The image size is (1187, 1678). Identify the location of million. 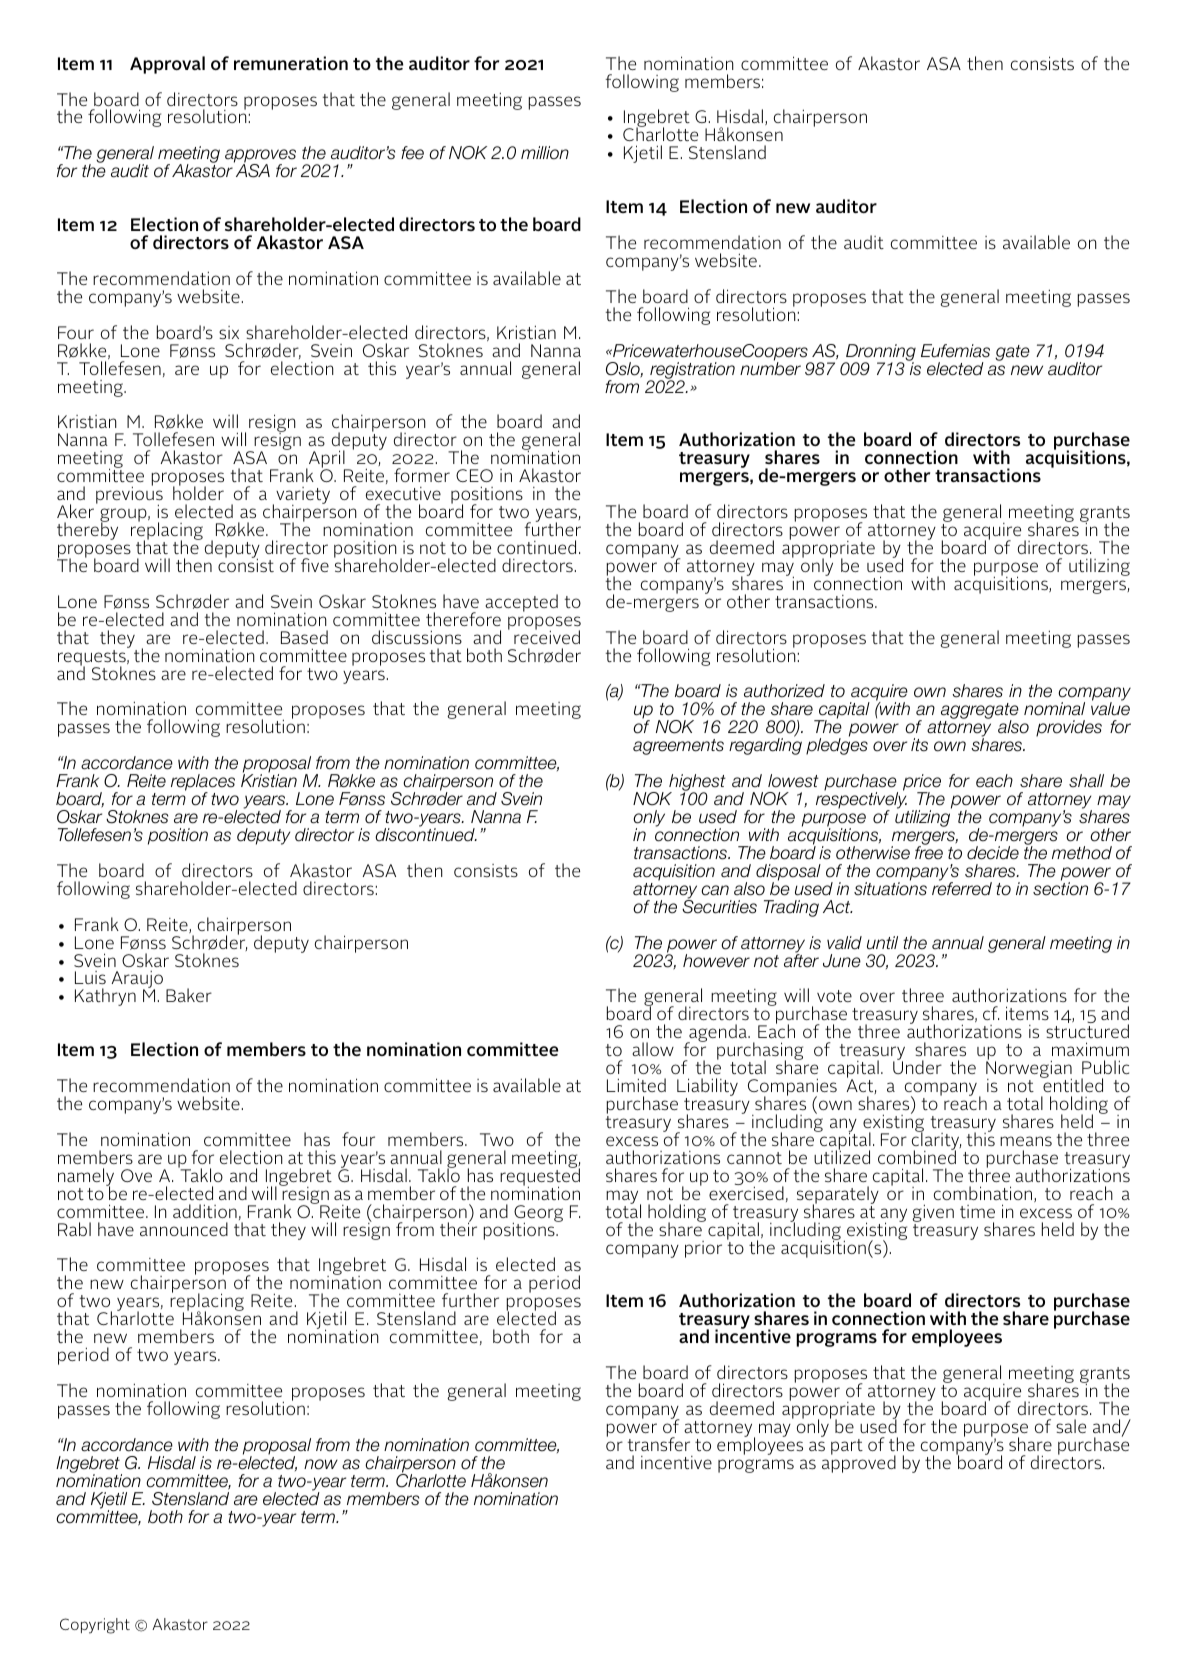
(545, 153).
